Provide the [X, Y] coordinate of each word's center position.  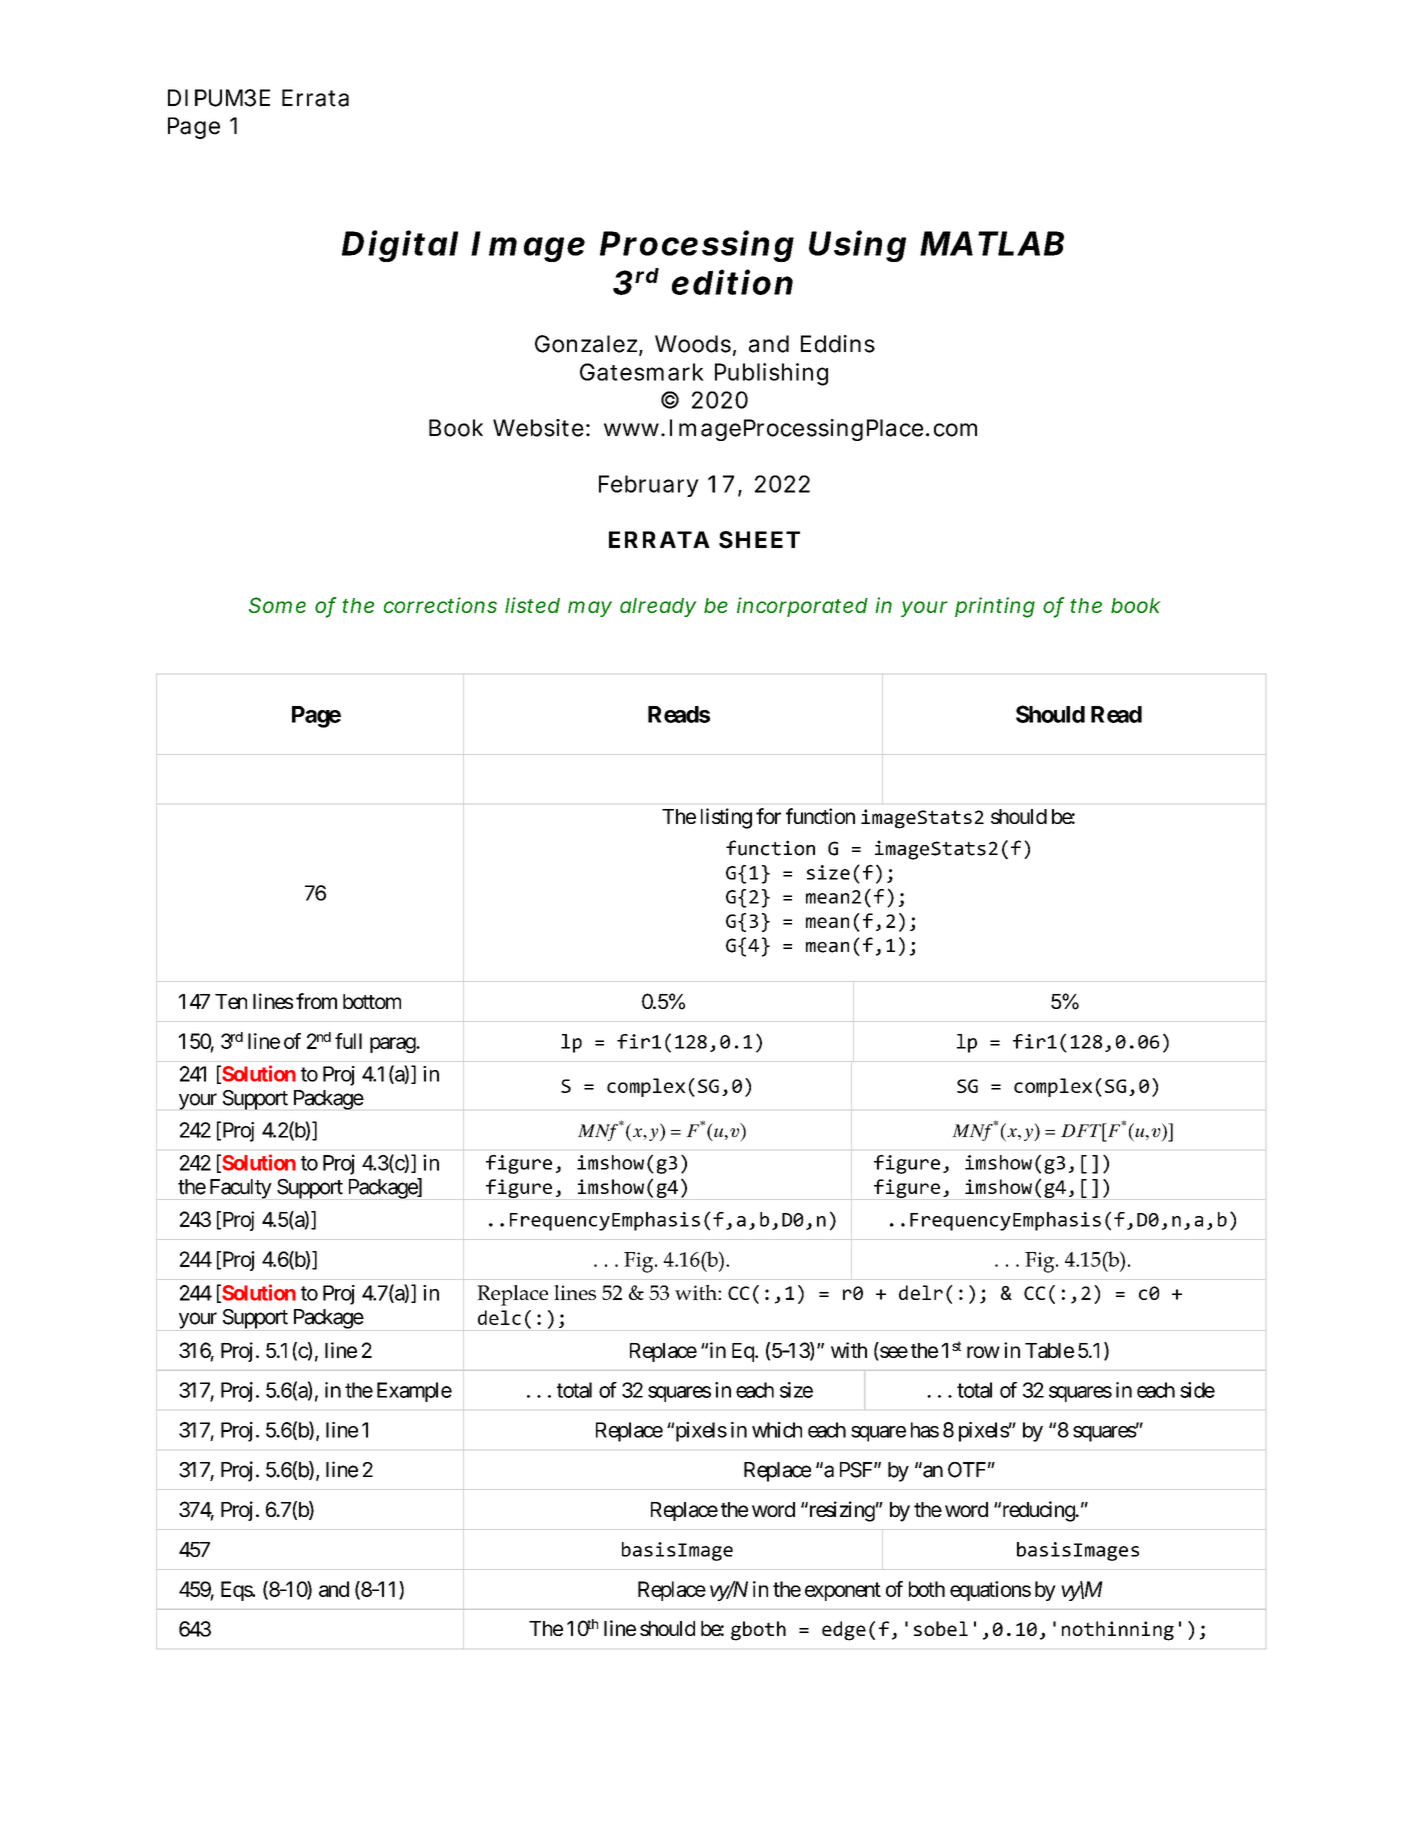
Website [538, 428]
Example [414, 1392]
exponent [843, 1591]
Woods [693, 344]
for [768, 816]
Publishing [771, 374]
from [316, 1001]
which [777, 1430]
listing [726, 818]
